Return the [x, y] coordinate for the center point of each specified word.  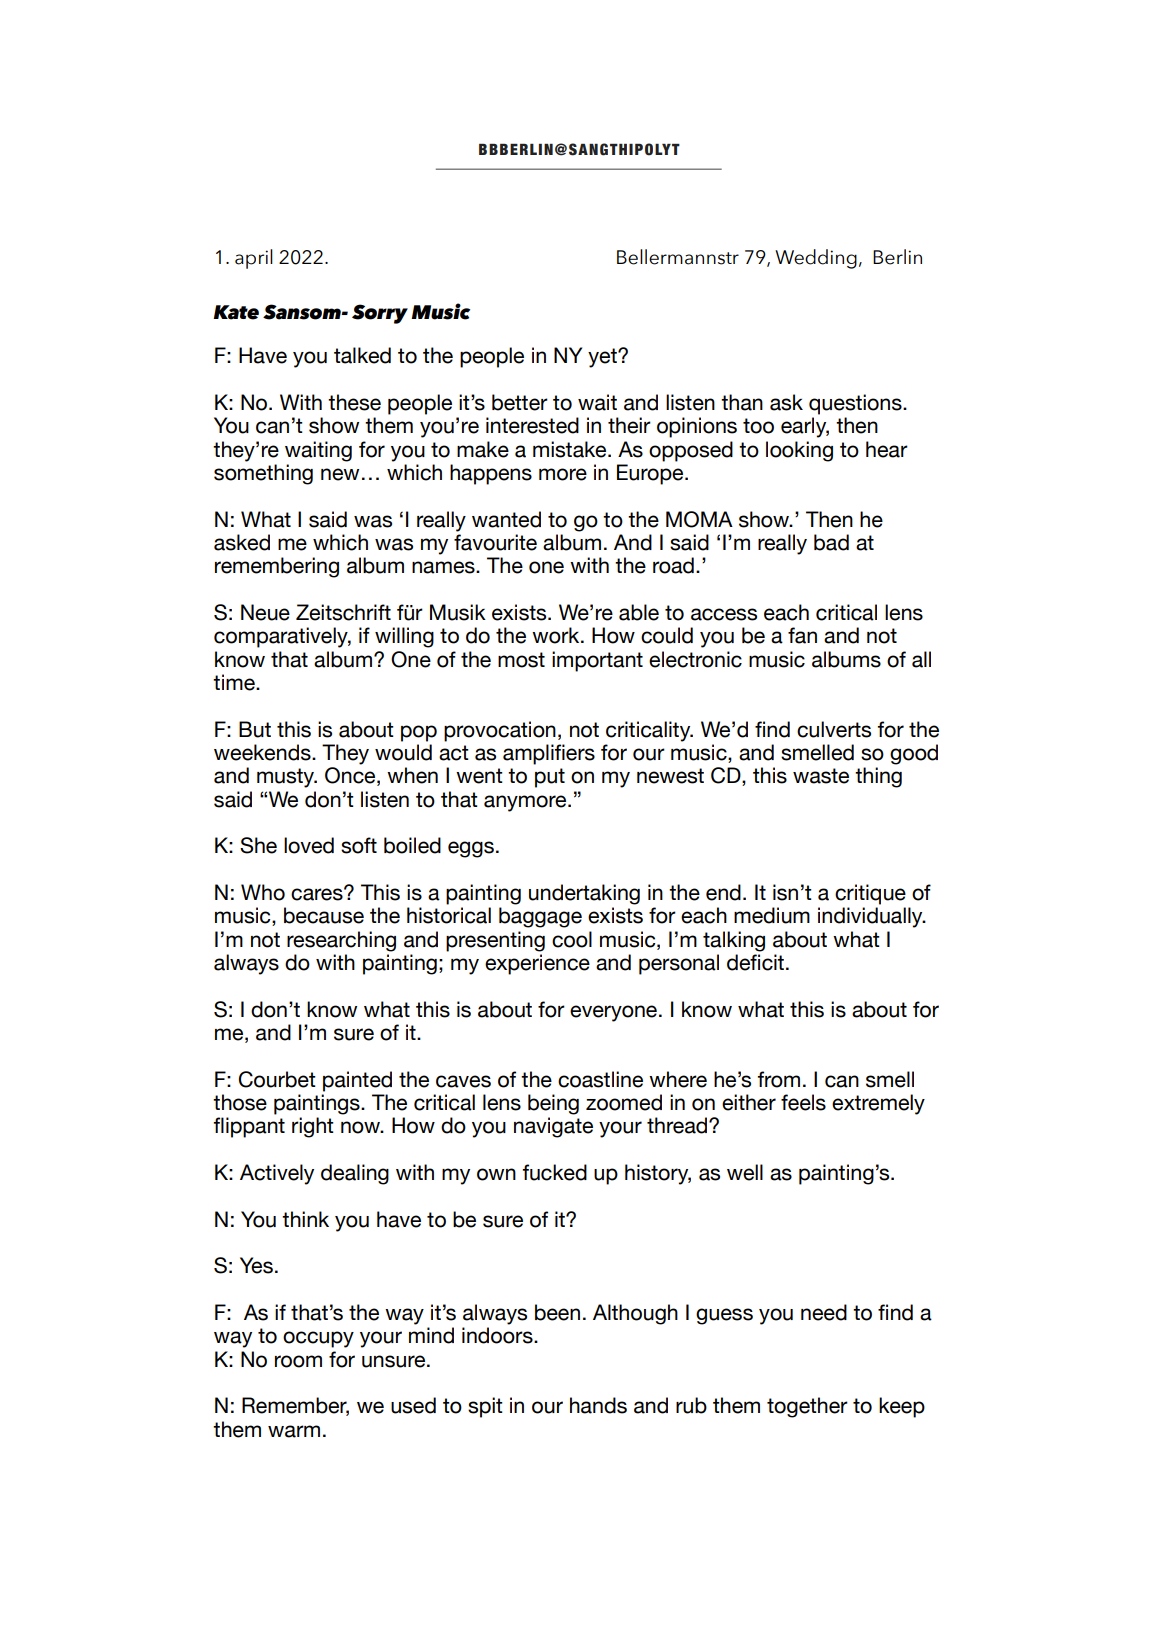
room [298, 1361]
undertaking [584, 894]
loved [309, 845]
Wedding [816, 259]
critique [870, 894]
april [254, 259]
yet [603, 358]
